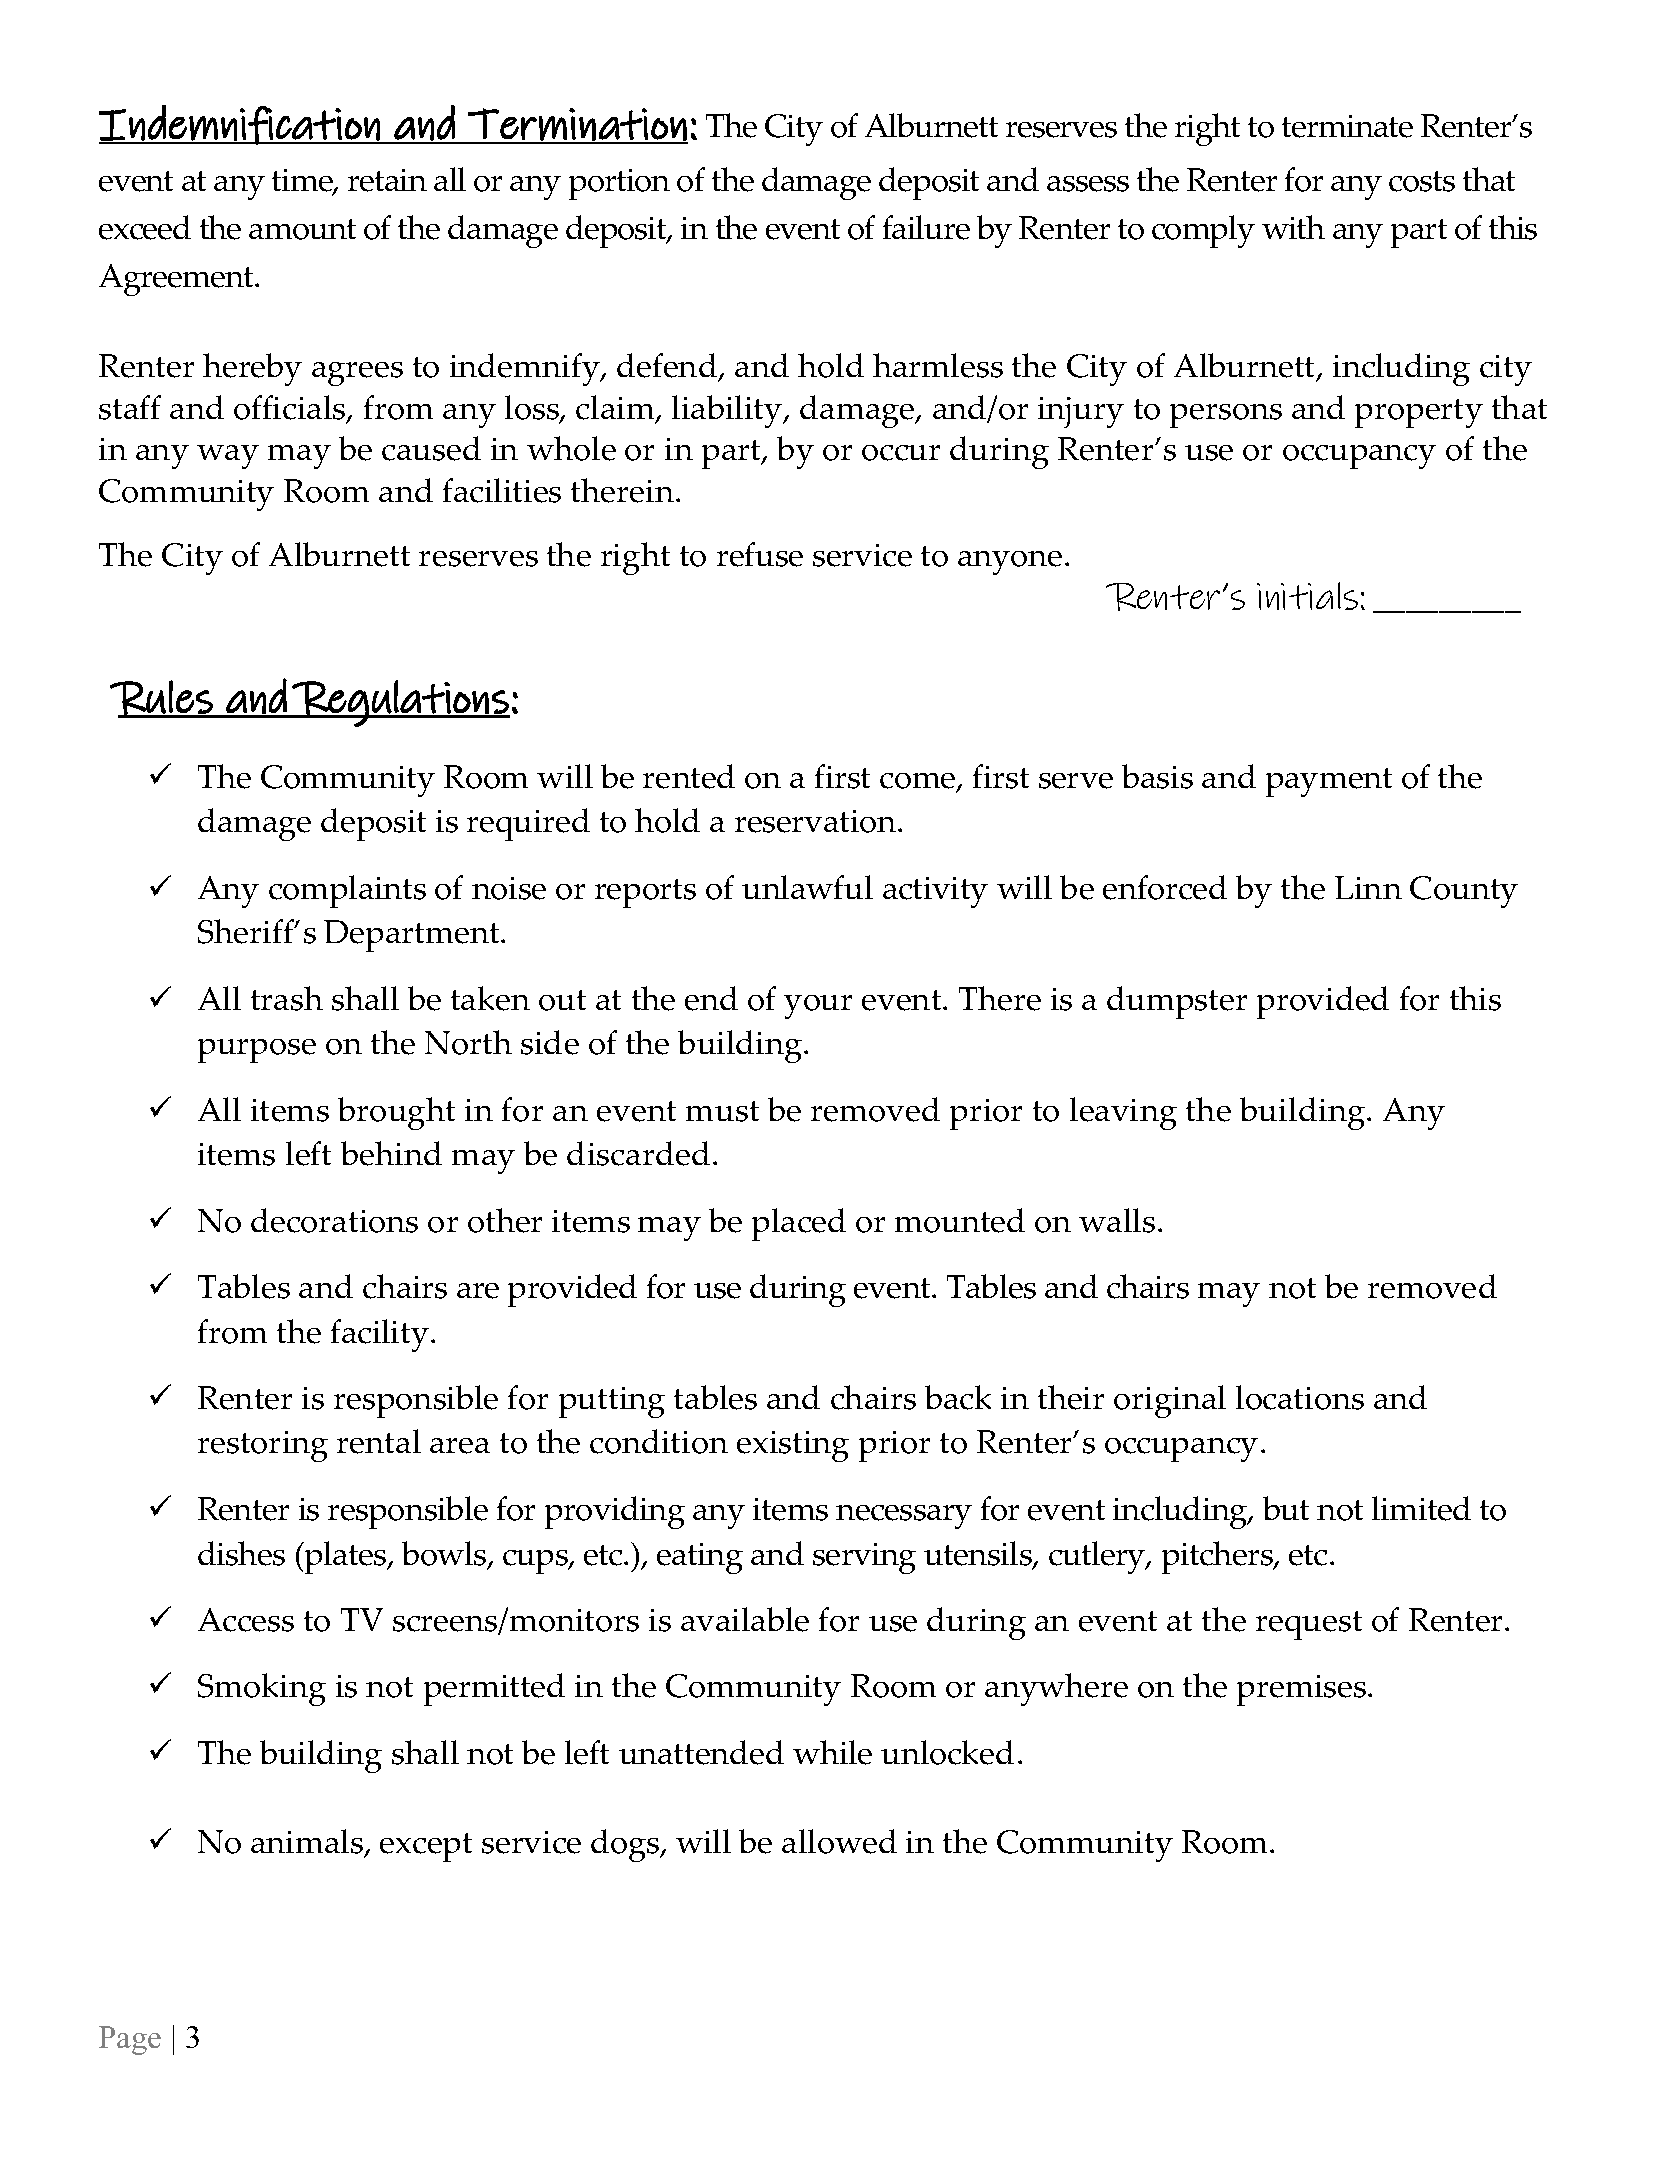 This screenshot has width=1677, height=2171. Describe the element at coordinates (1177, 1002) in the screenshot. I see `dumpster` at that location.
